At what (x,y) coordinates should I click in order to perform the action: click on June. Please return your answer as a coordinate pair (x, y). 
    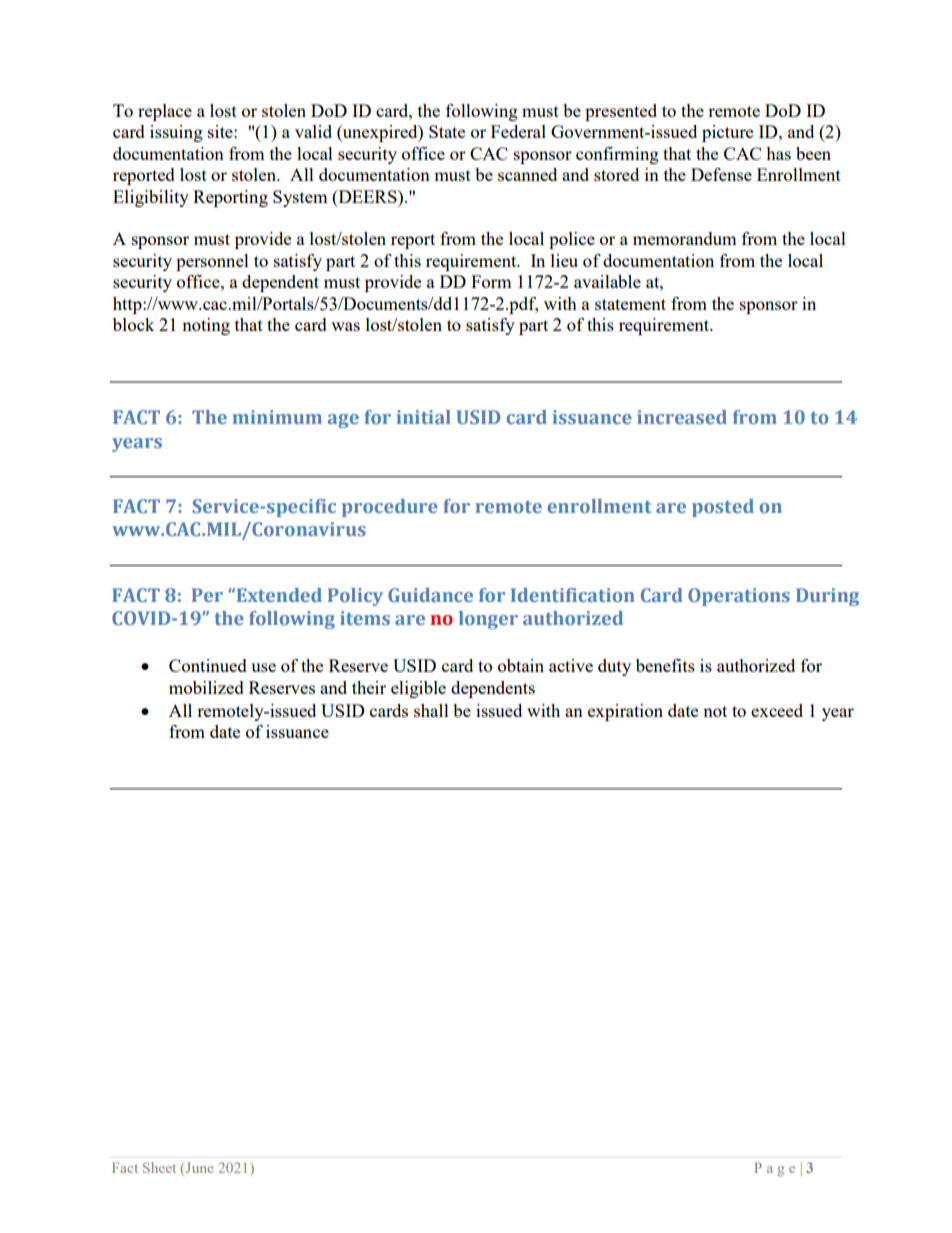
    Looking at the image, I should click on (198, 1169).
